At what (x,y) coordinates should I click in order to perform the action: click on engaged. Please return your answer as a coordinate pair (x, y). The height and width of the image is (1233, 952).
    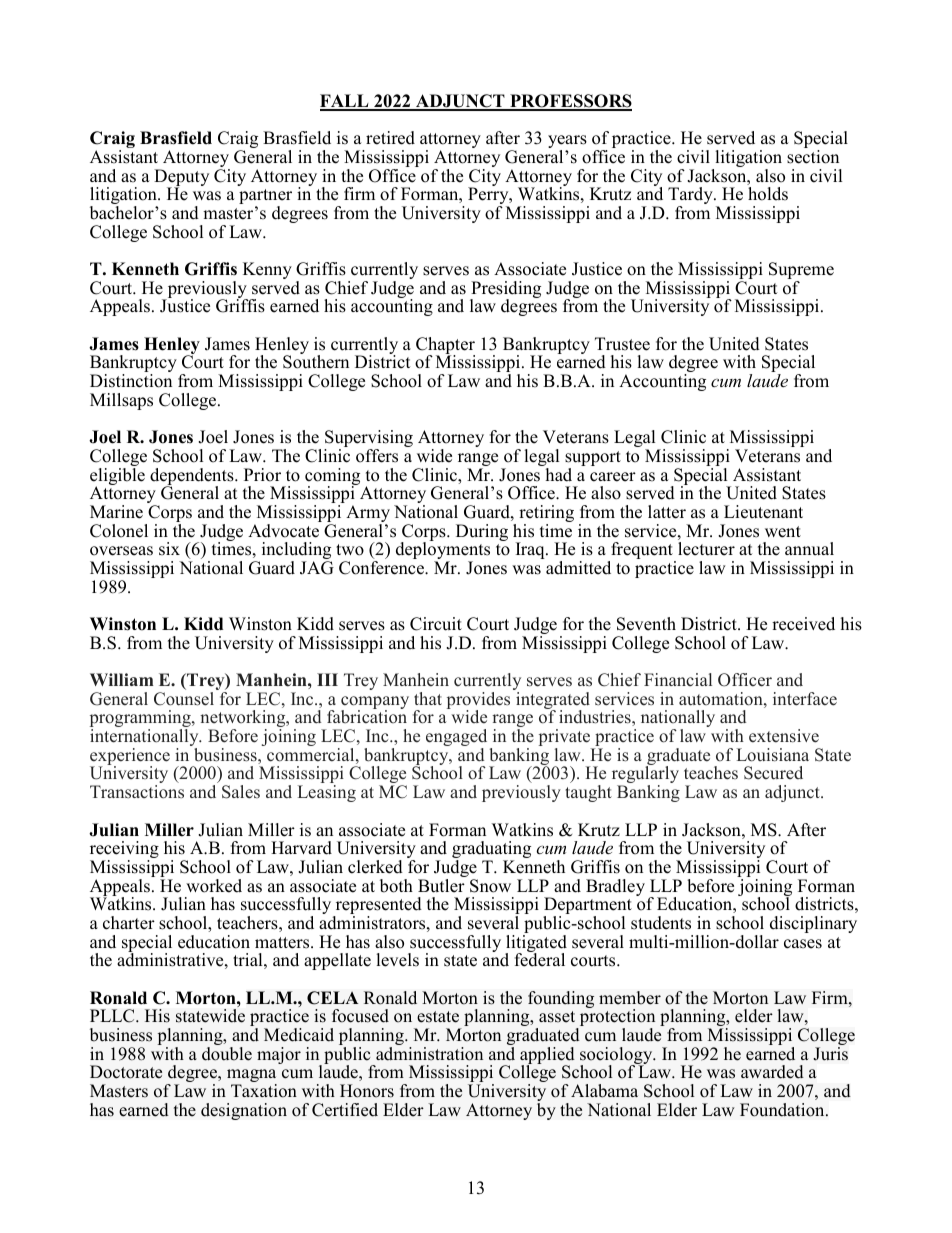
    Looking at the image, I should click on (456, 739).
